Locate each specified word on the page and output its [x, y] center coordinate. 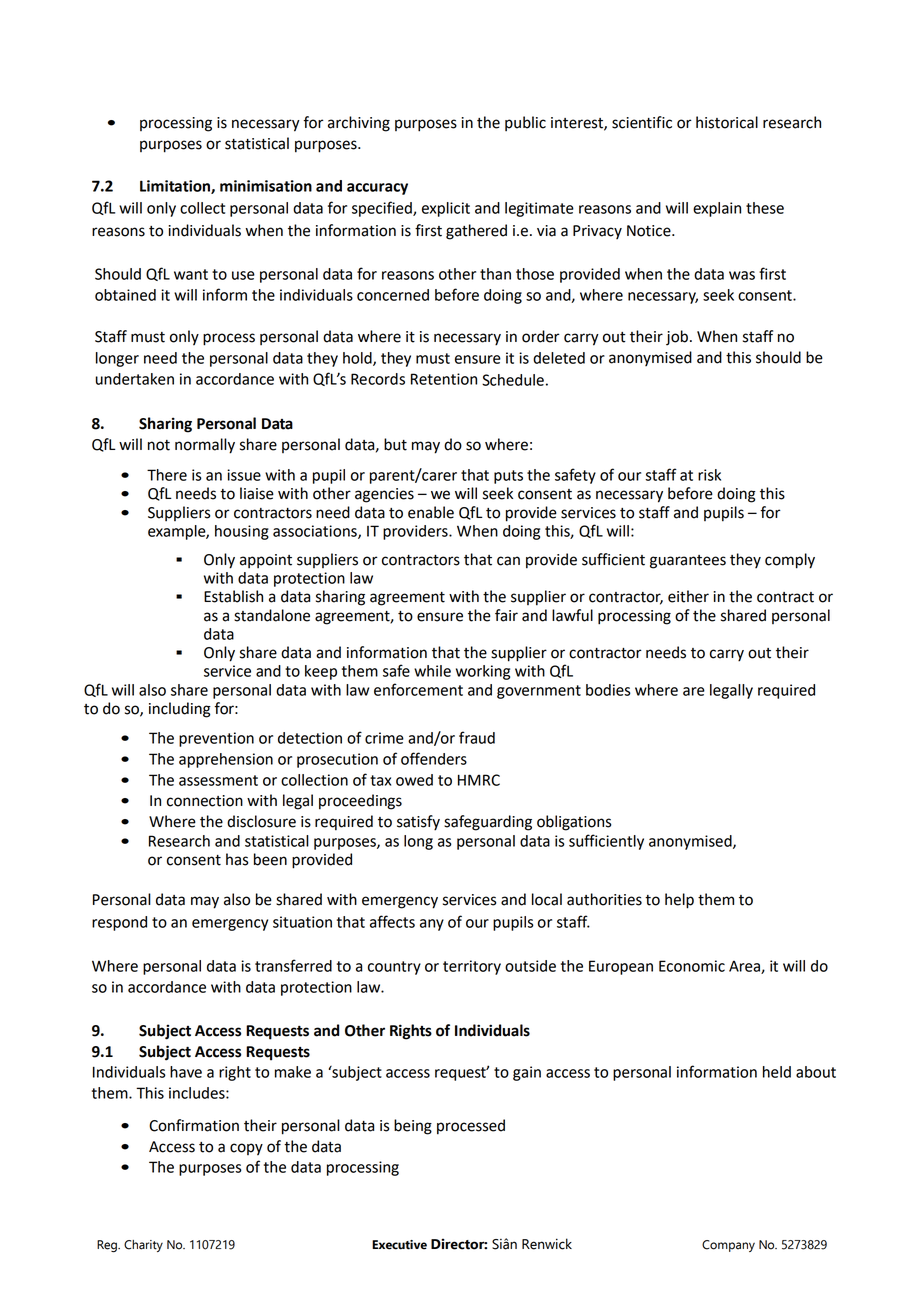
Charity [143, 1246]
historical [727, 122]
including [180, 710]
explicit [446, 209]
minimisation [266, 186]
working [483, 672]
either [688, 596]
